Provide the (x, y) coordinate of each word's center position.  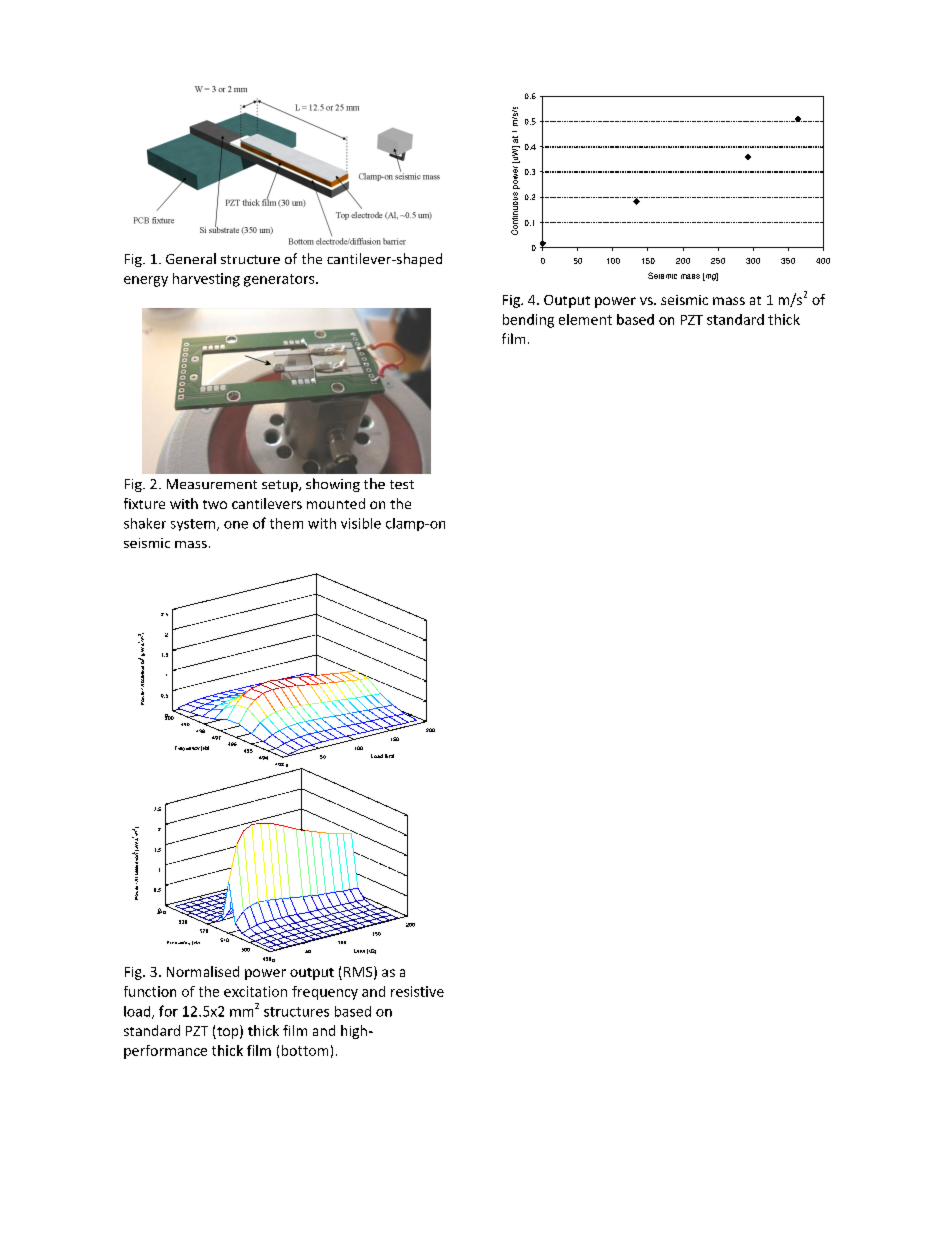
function (150, 991)
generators (280, 280)
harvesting (206, 280)
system (194, 525)
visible (361, 523)
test (402, 484)
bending (528, 321)
